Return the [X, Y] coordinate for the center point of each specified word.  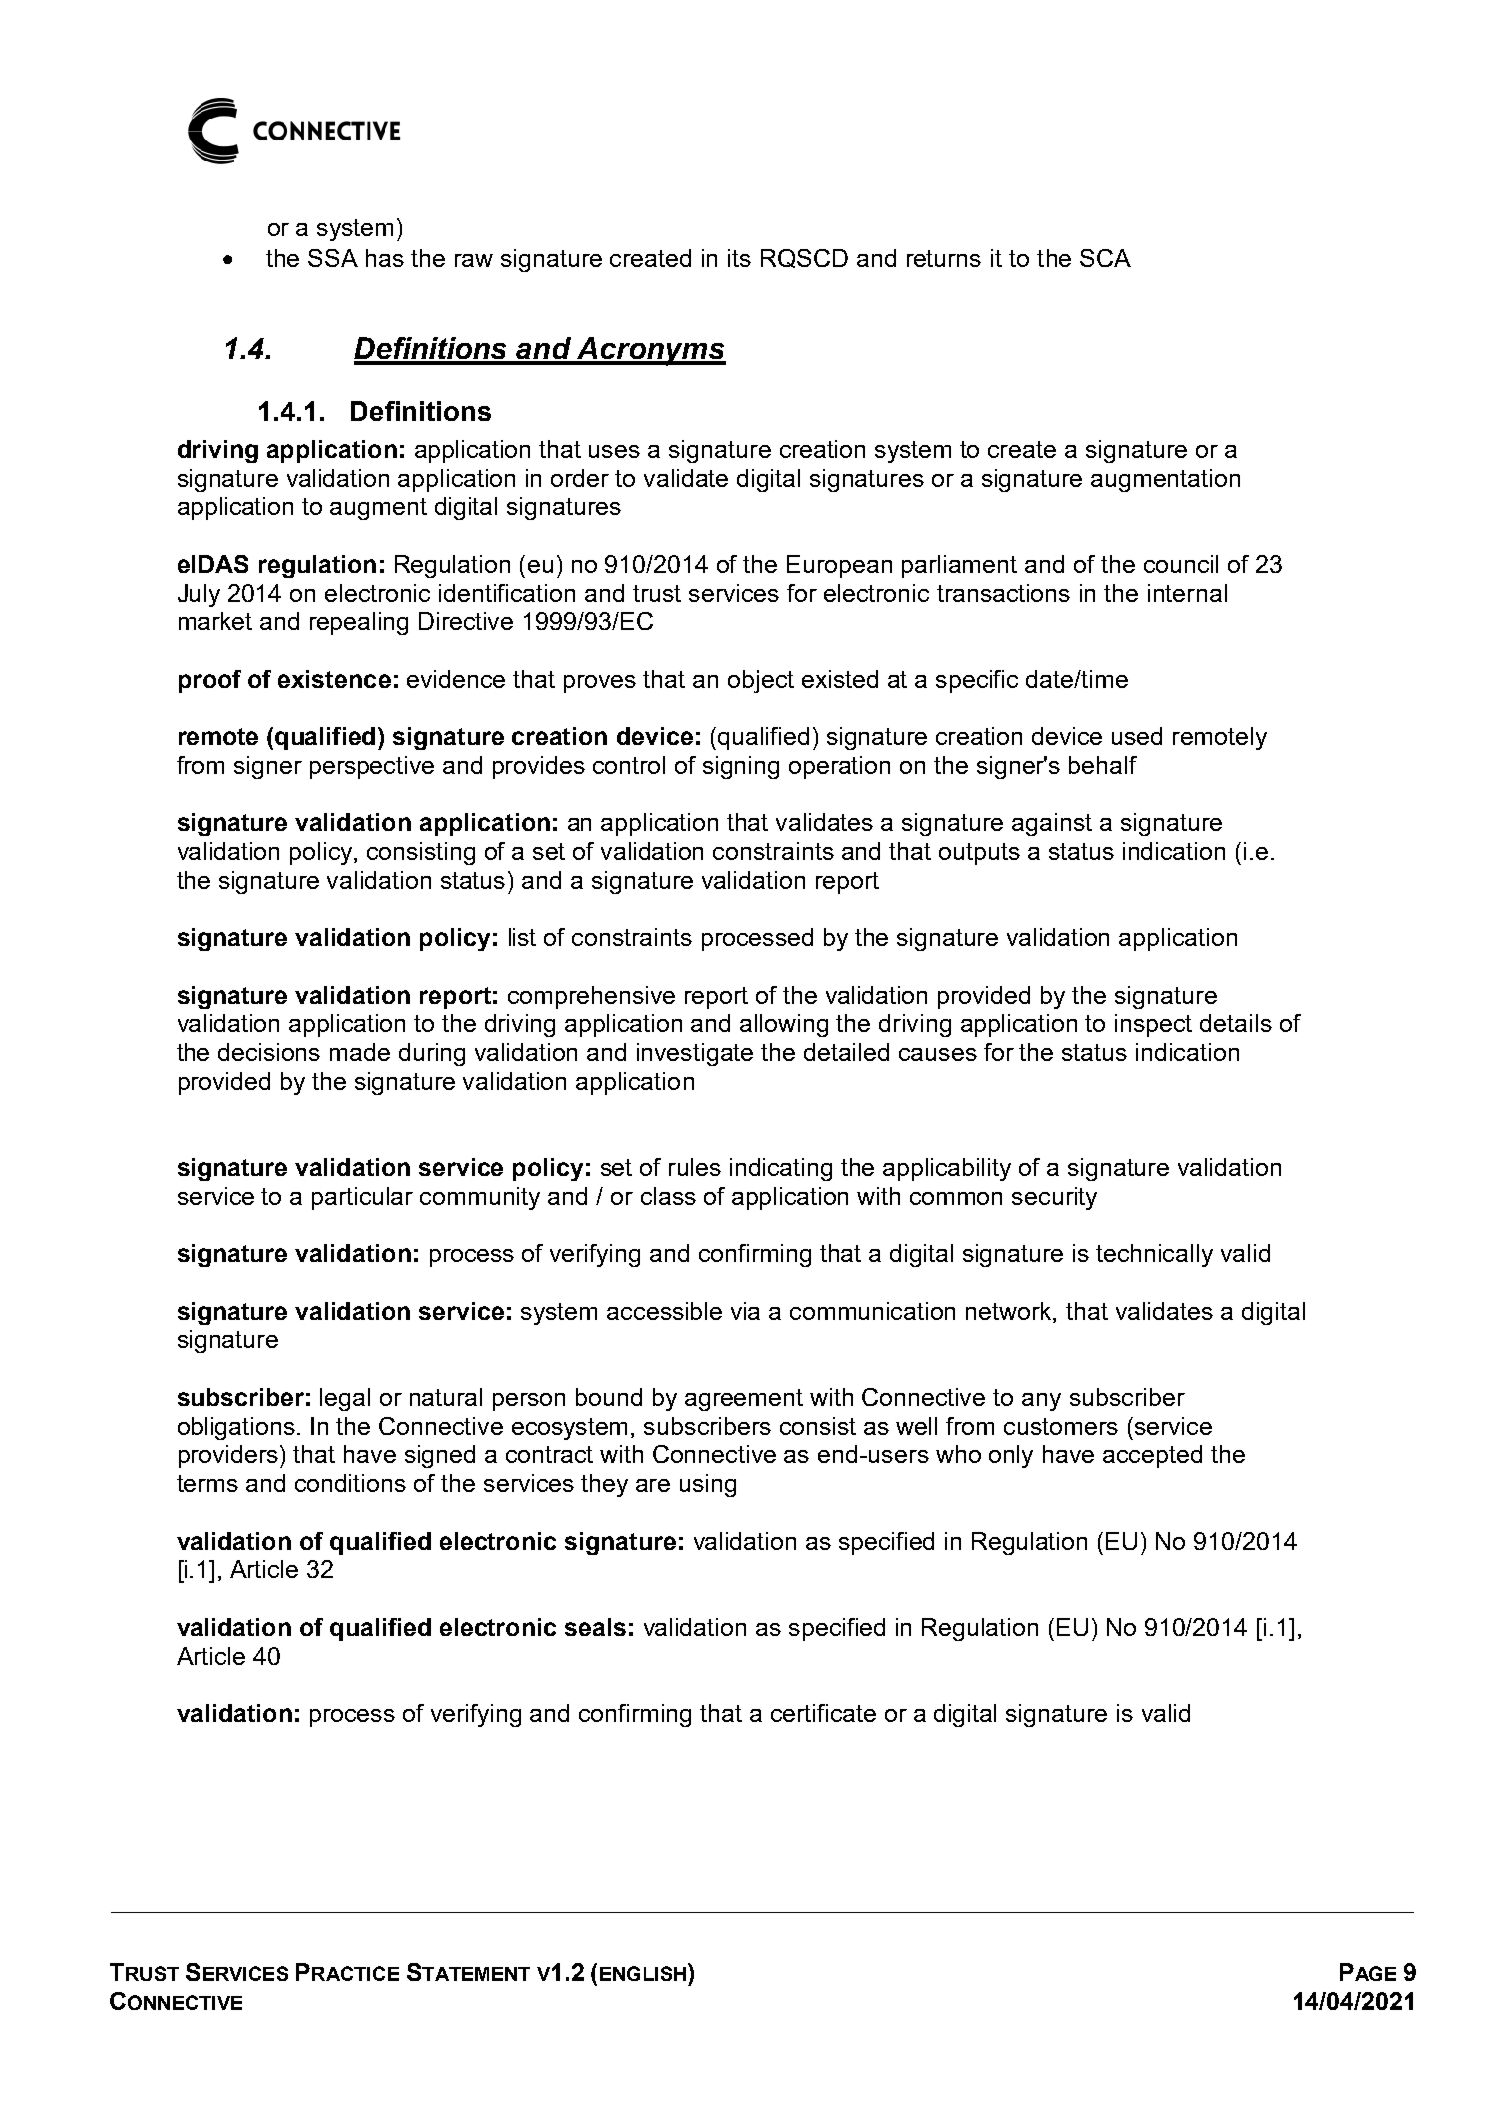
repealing [359, 623]
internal [1187, 593]
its [739, 258]
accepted [1152, 1456]
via [745, 1311]
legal [345, 1399]
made [360, 1052]
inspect [1153, 1025]
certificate [823, 1713]
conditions [350, 1483]
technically [1154, 1255]
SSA [333, 258]
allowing [784, 1025]
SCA [1105, 258]
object [761, 681]
